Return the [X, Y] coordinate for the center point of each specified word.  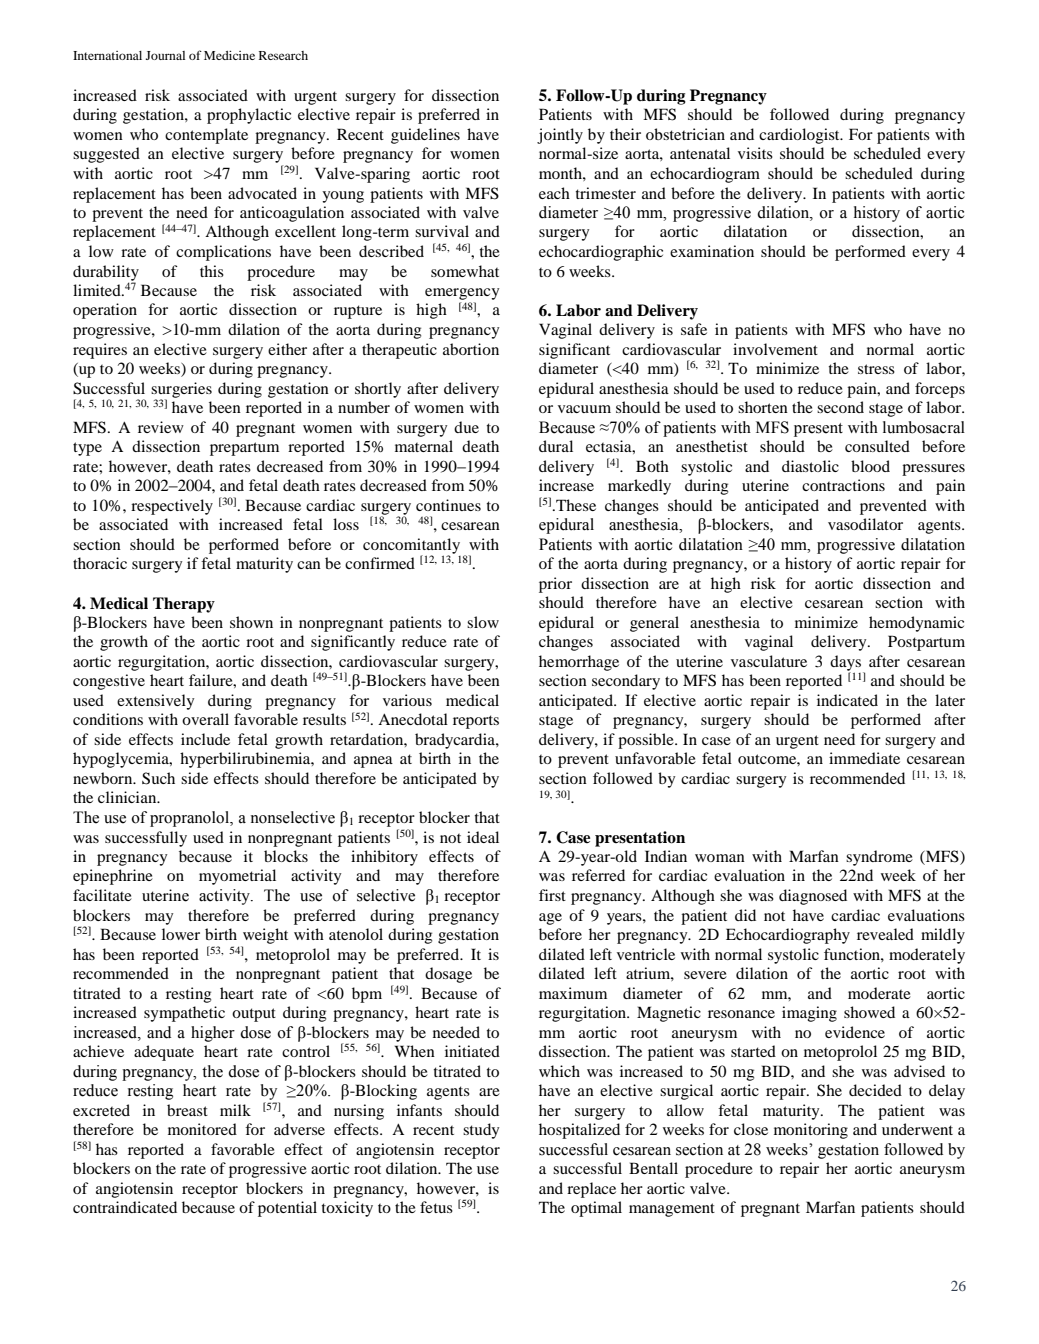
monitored [202, 1129]
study [481, 1131]
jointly [560, 136]
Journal [165, 55]
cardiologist [800, 136]
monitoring [811, 1131]
